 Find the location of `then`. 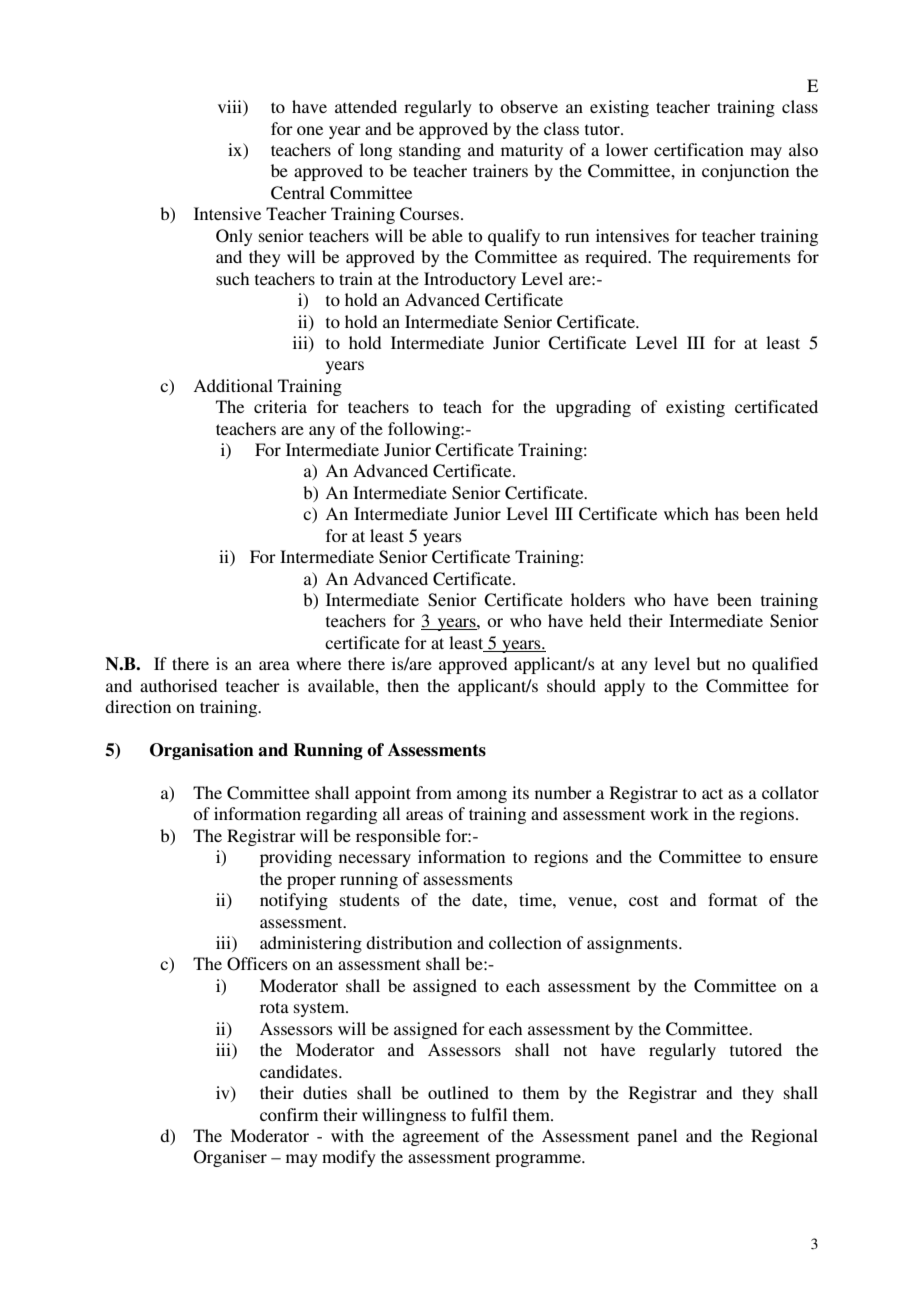

then is located at coordinates (403, 685).
